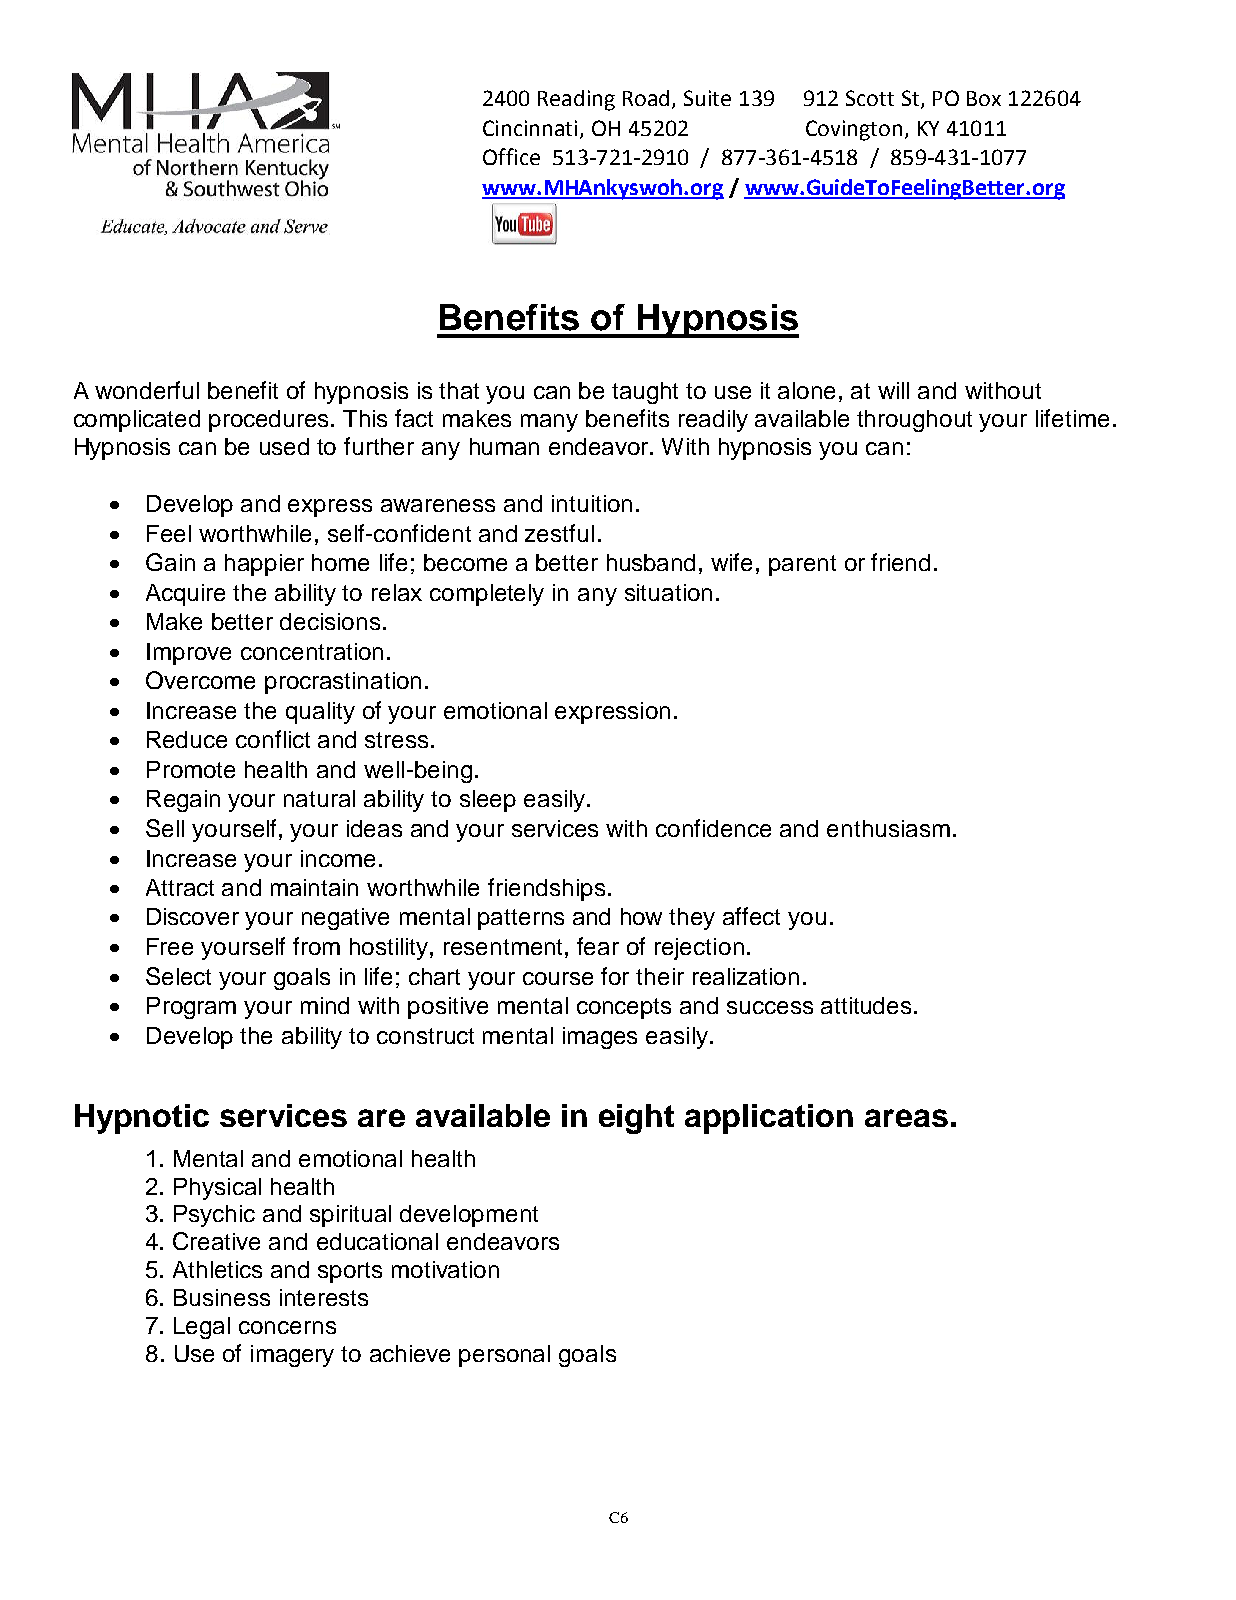 The height and width of the image is (1600, 1236). What do you see at coordinates (511, 156) in the image?
I see `Office` at bounding box center [511, 156].
